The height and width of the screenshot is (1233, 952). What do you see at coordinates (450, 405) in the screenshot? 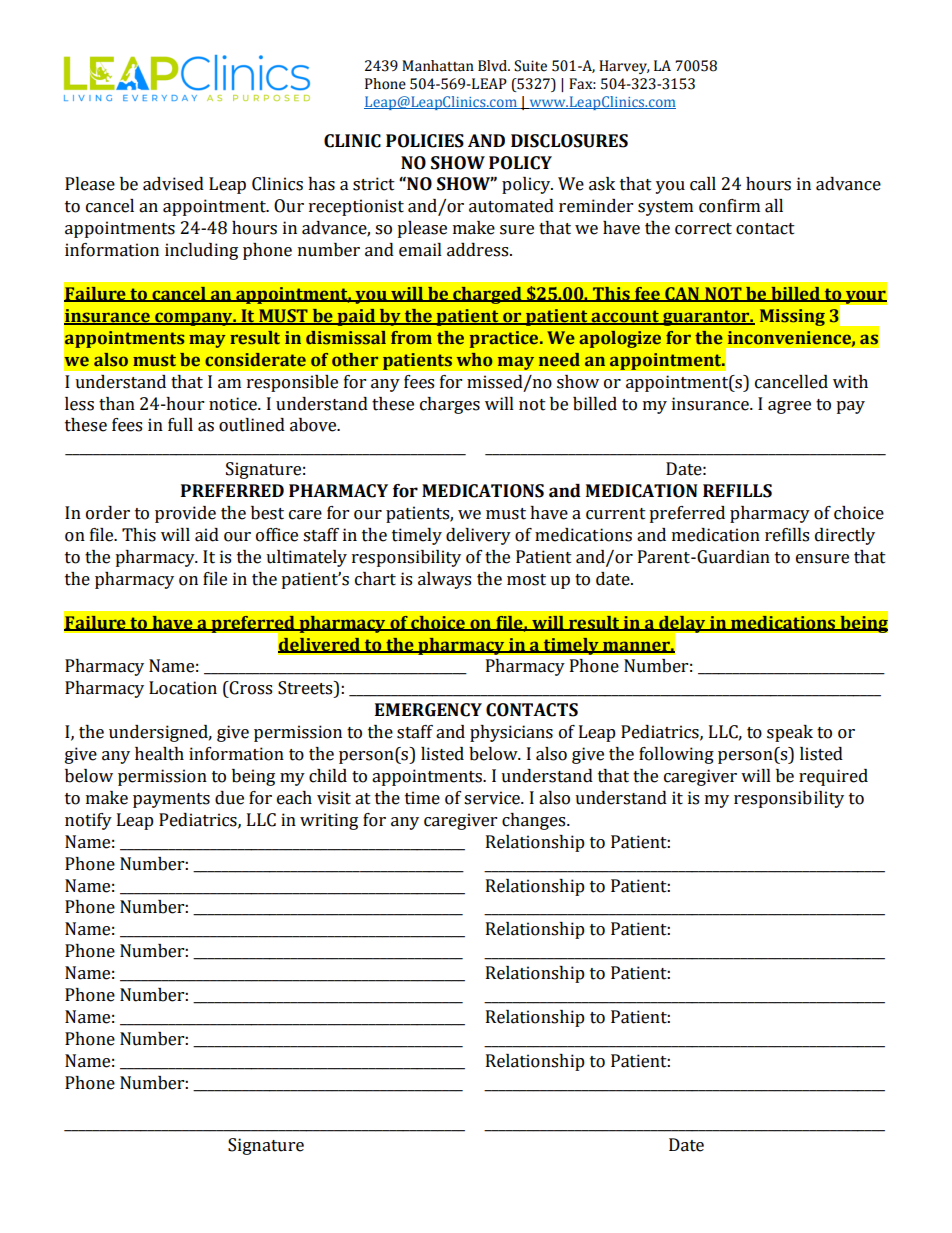
I see `charges` at bounding box center [450, 405].
